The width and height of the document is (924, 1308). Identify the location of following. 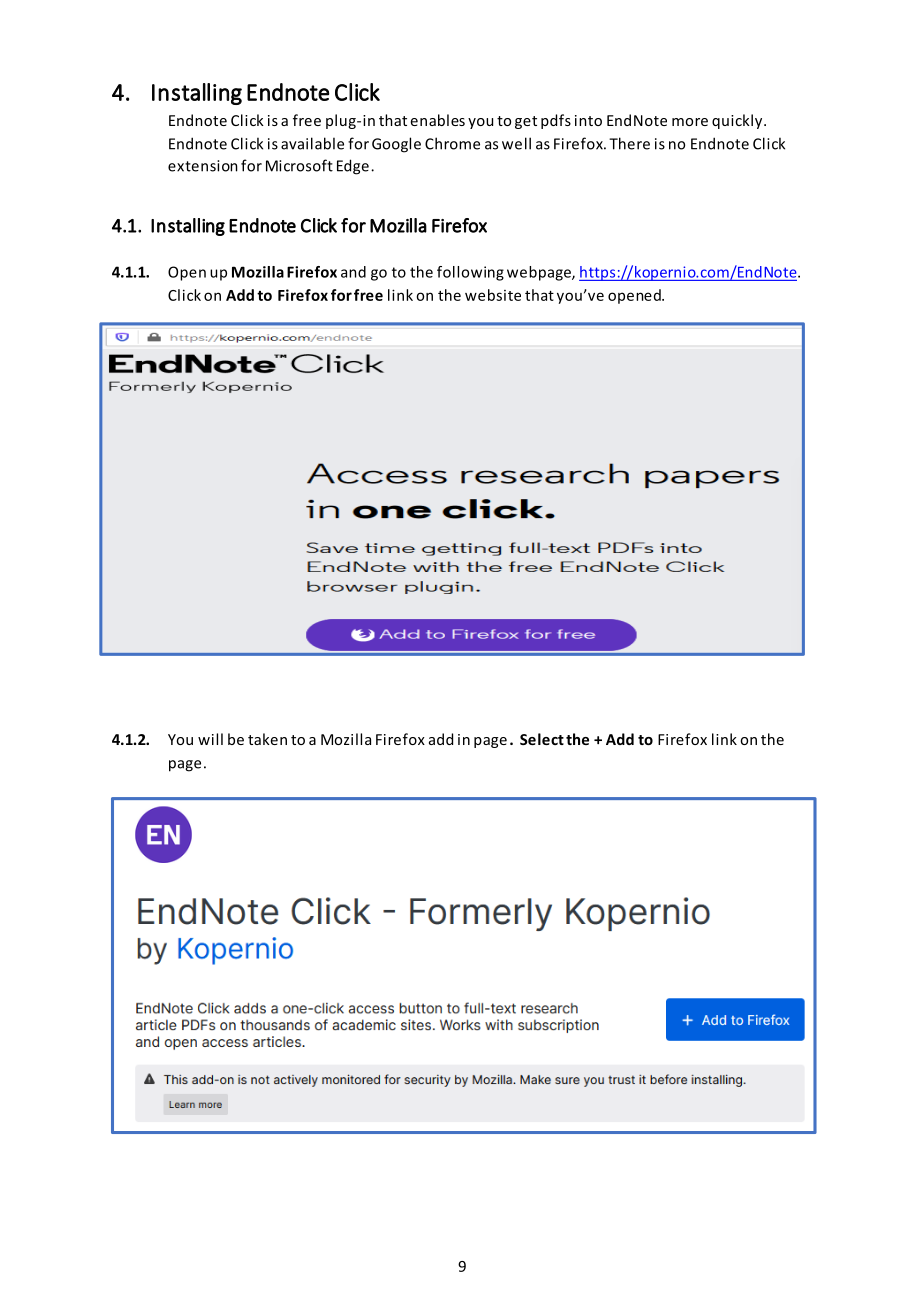
(470, 273).
